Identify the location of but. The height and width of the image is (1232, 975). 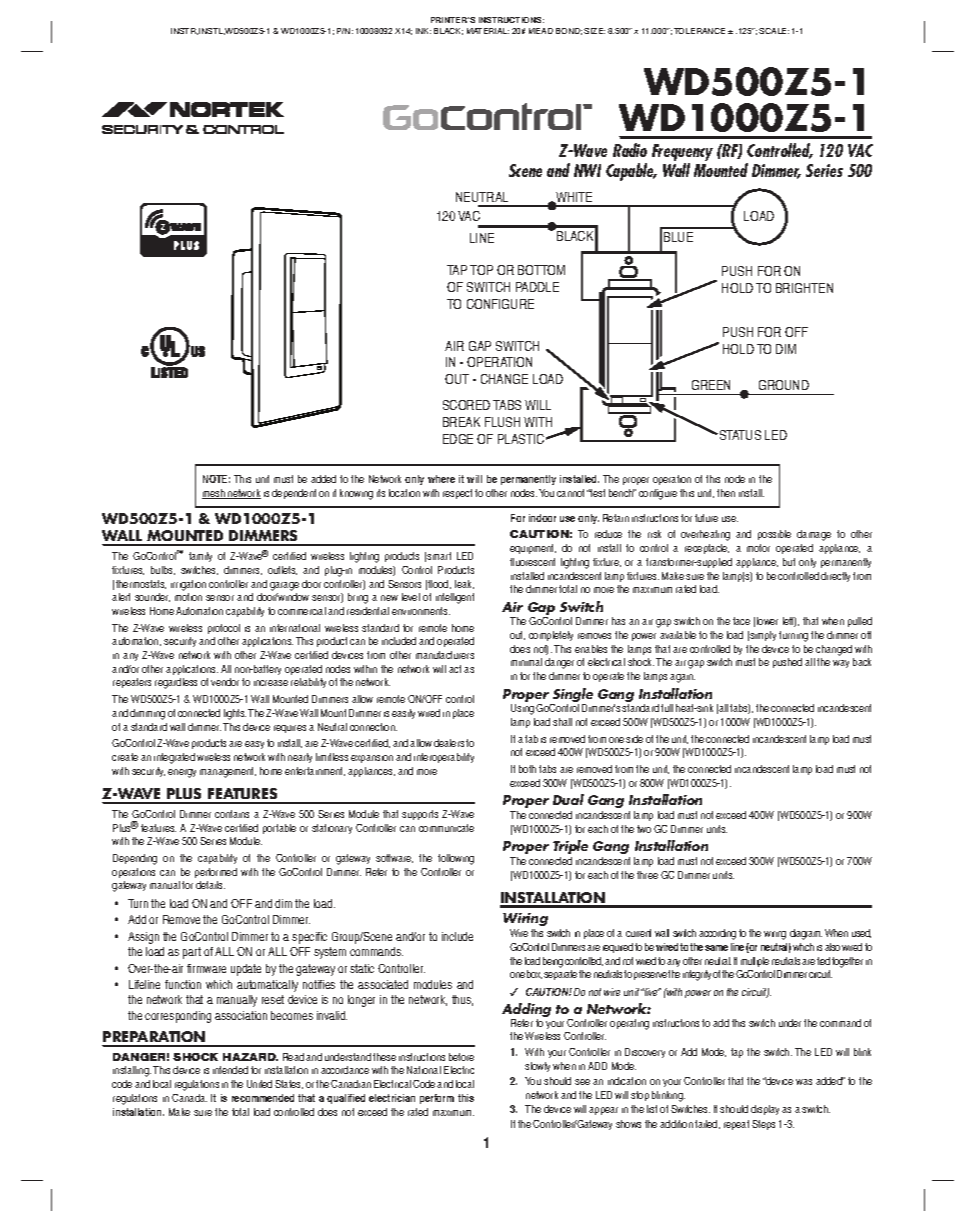
(789, 562).
